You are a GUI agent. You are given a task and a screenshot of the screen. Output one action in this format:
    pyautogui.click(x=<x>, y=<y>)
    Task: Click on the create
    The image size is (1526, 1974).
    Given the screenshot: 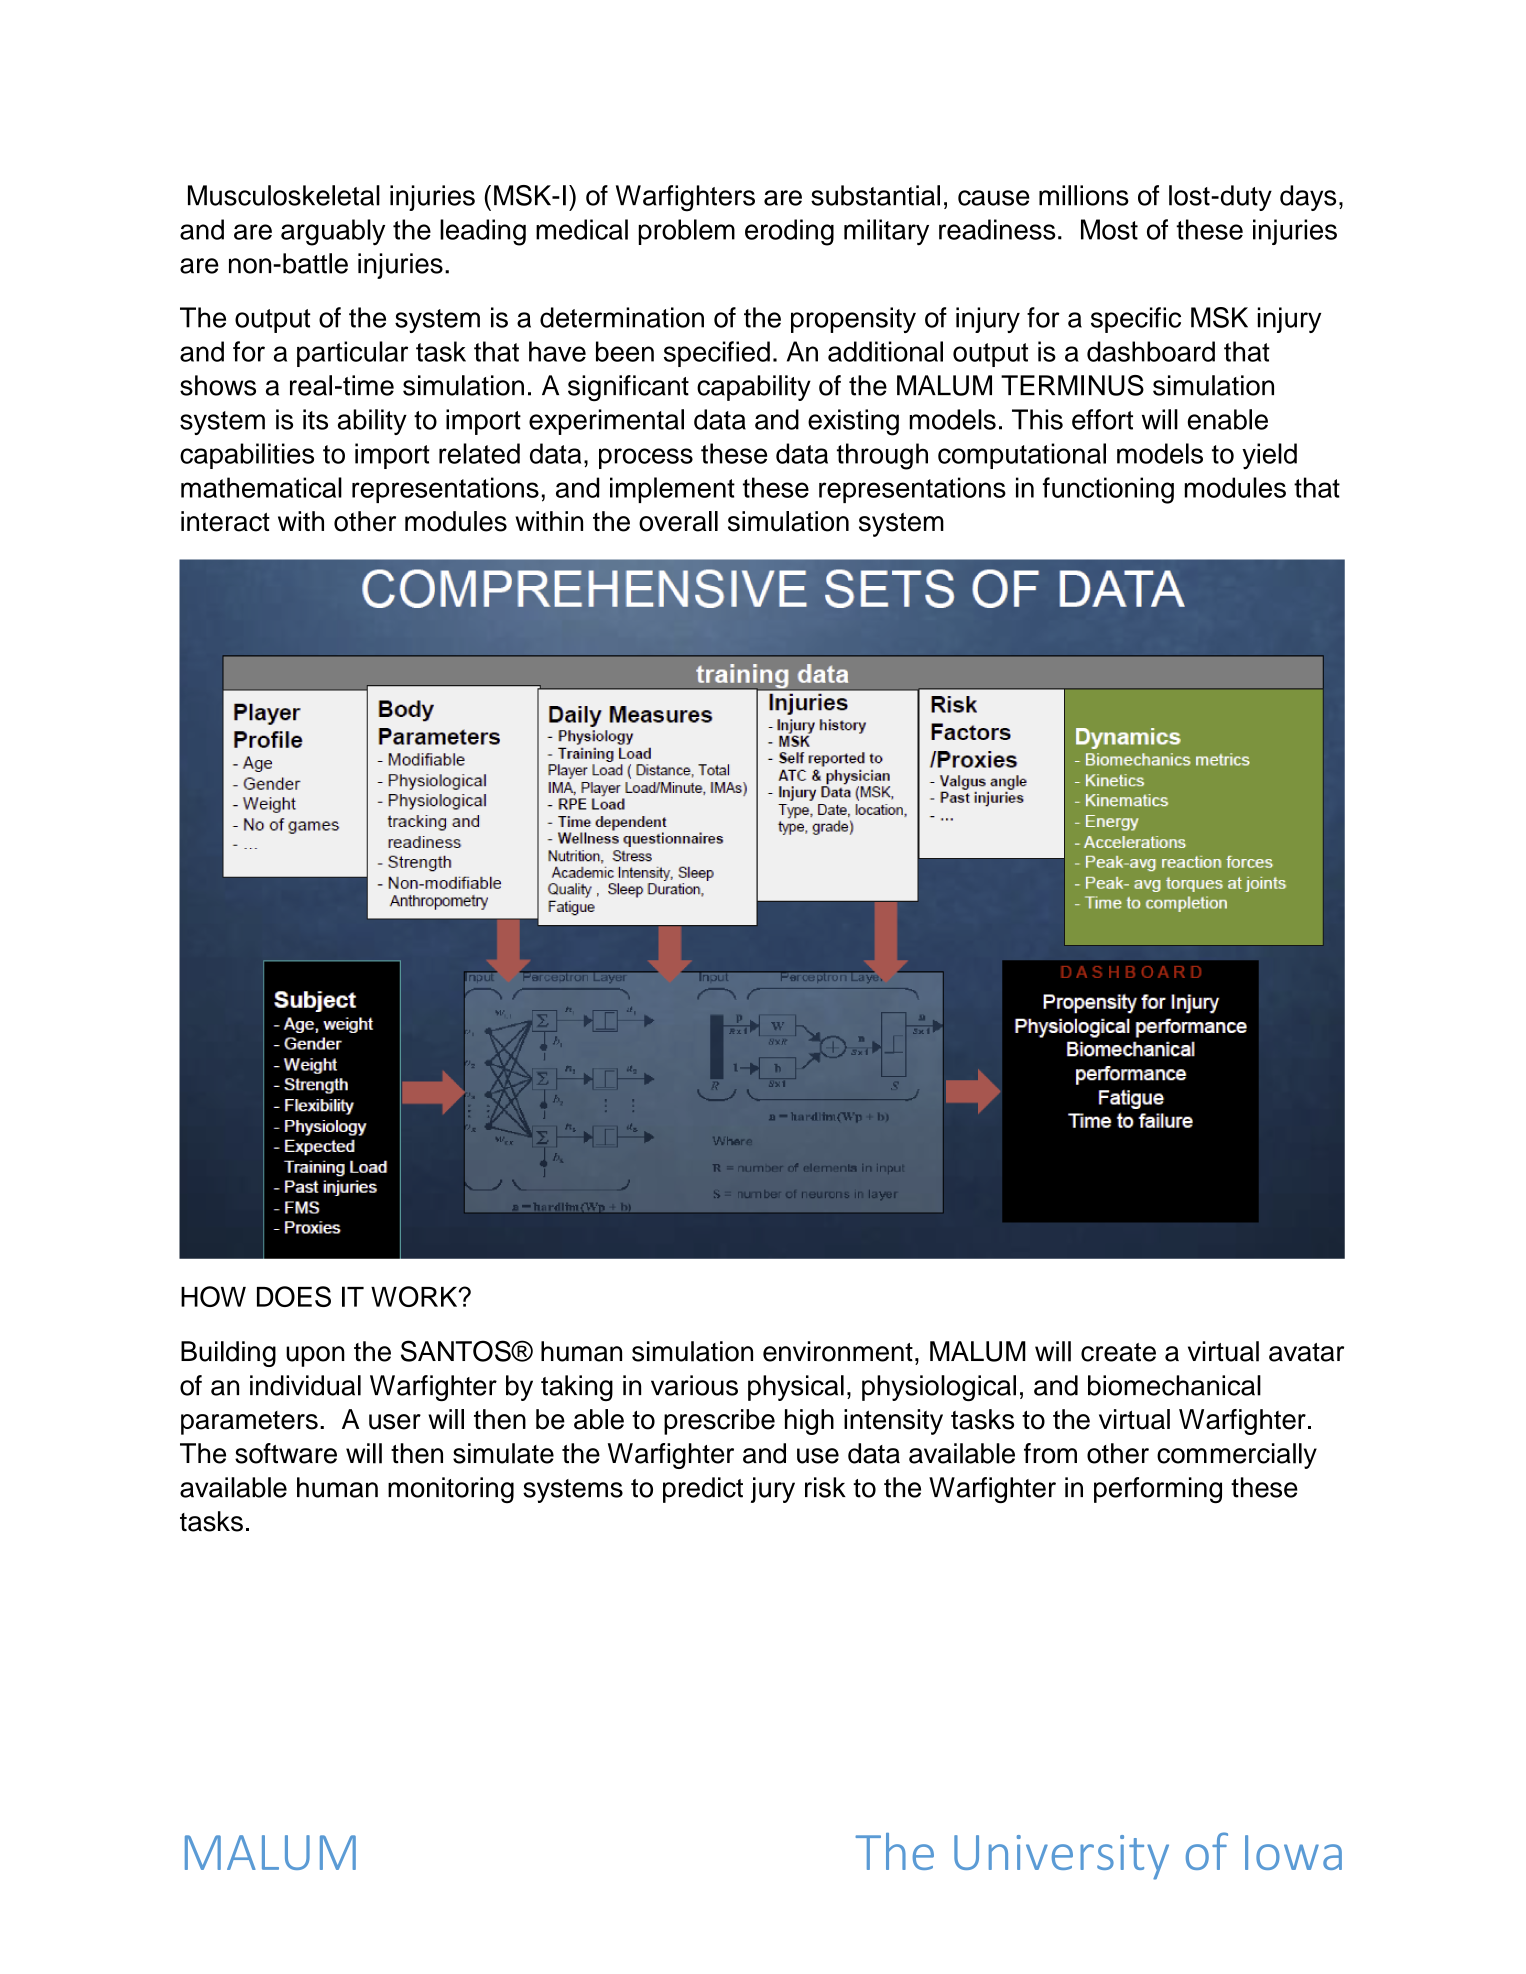 What is the action you would take?
    pyautogui.click(x=1118, y=1352)
